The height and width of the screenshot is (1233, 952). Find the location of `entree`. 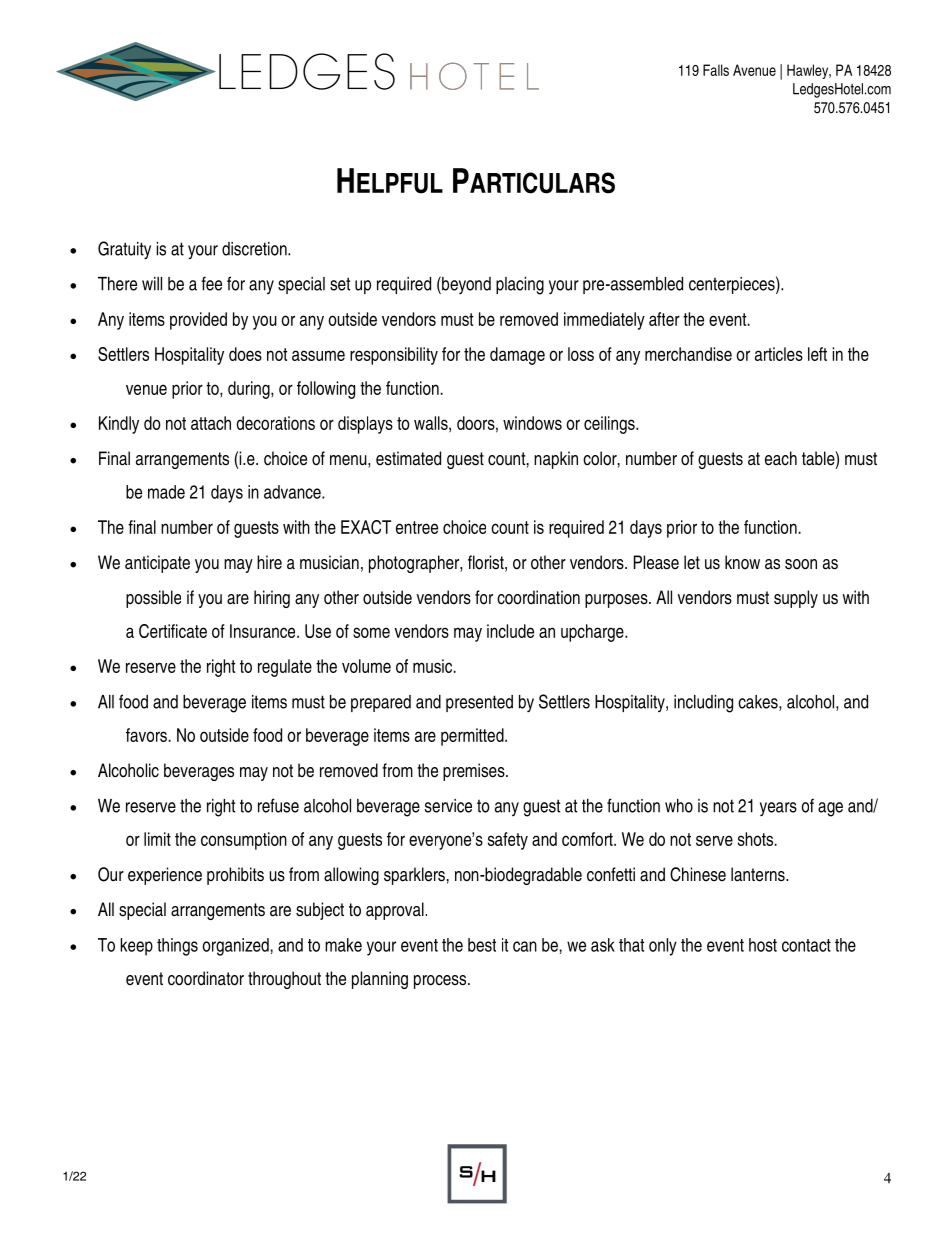

entree is located at coordinates (417, 527).
